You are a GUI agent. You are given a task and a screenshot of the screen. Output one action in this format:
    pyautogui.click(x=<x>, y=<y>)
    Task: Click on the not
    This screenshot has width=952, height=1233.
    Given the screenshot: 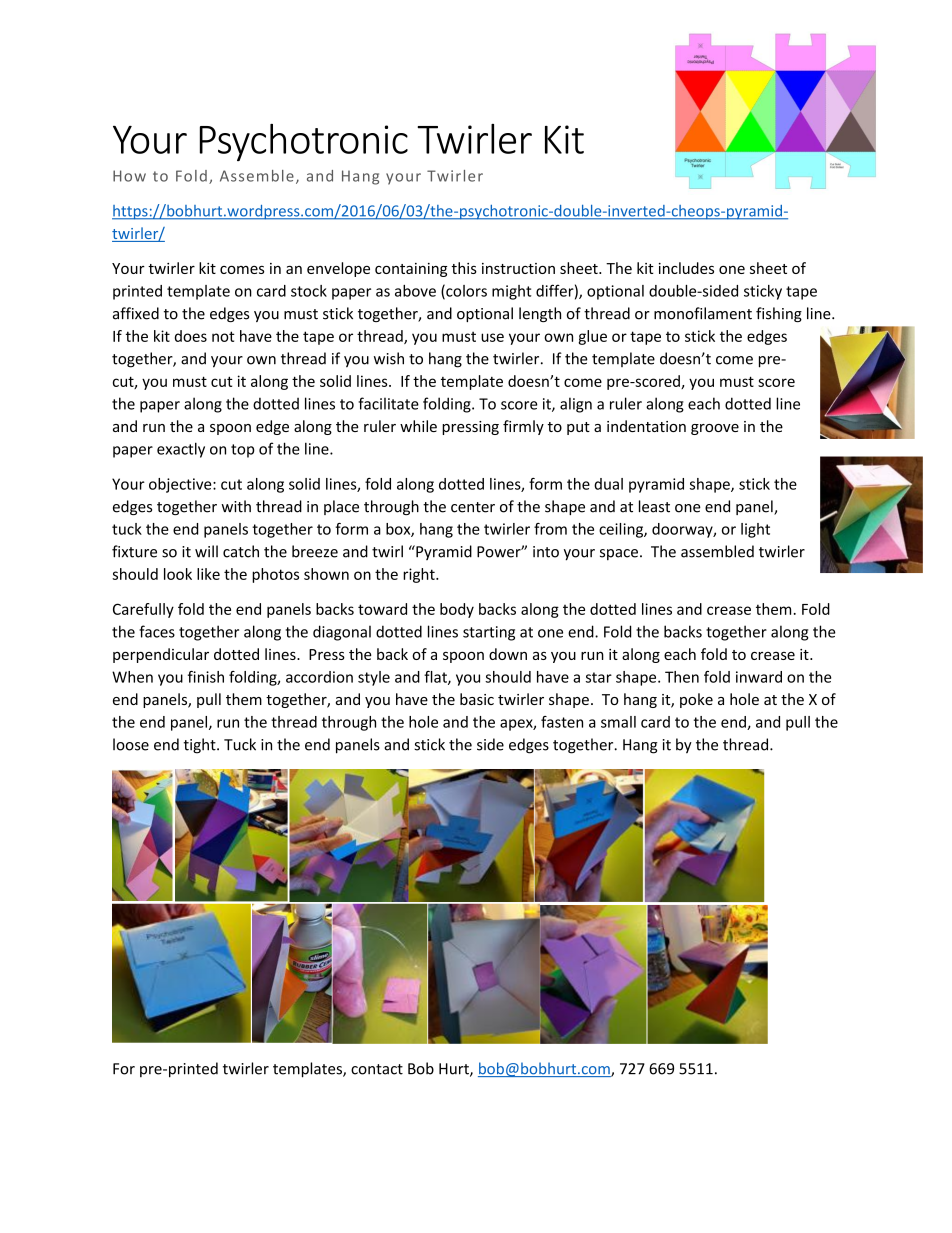 What is the action you would take?
    pyautogui.click(x=223, y=336)
